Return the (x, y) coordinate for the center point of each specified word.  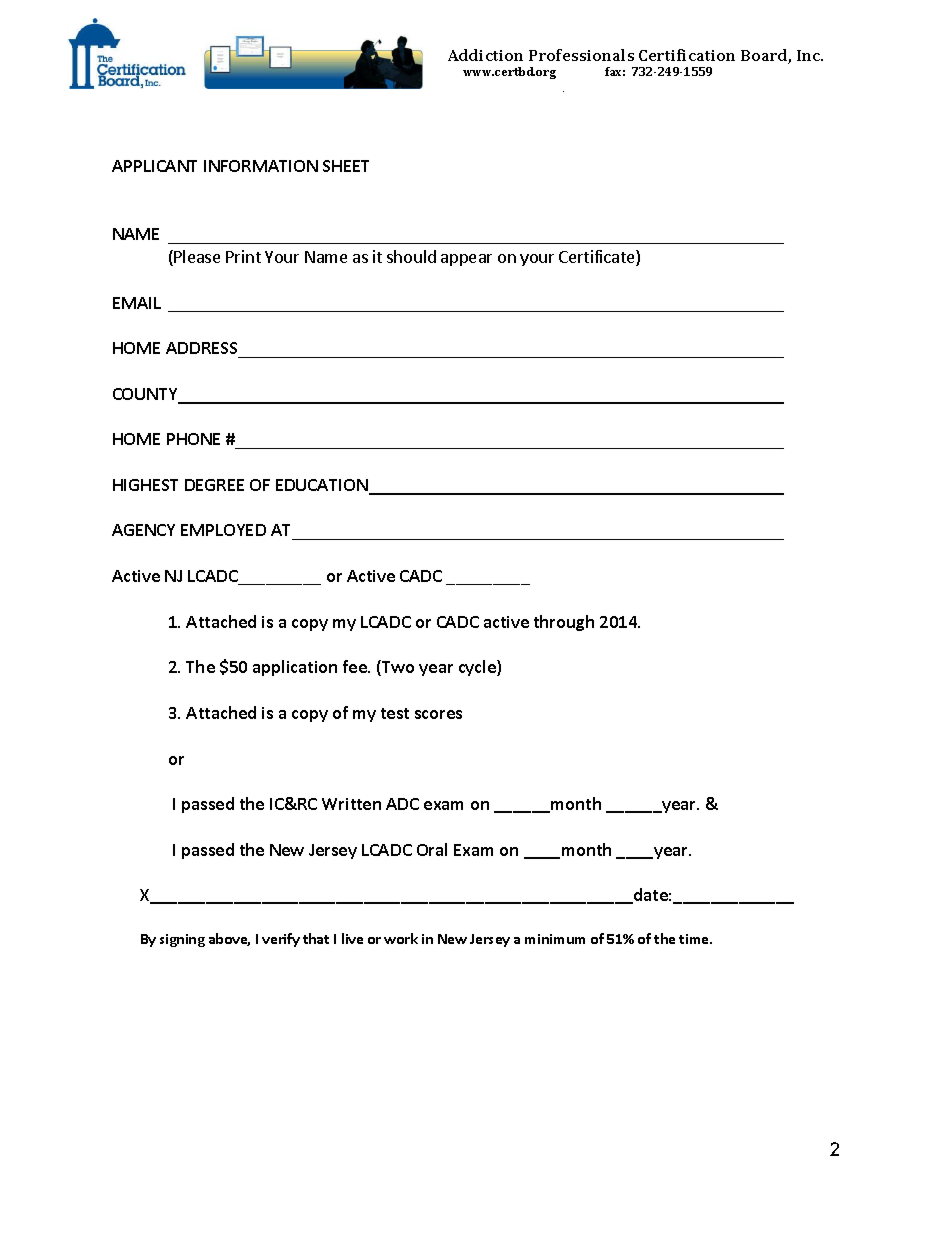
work (401, 938)
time (695, 939)
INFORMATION (261, 166)
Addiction (485, 55)
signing (182, 940)
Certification (687, 55)
